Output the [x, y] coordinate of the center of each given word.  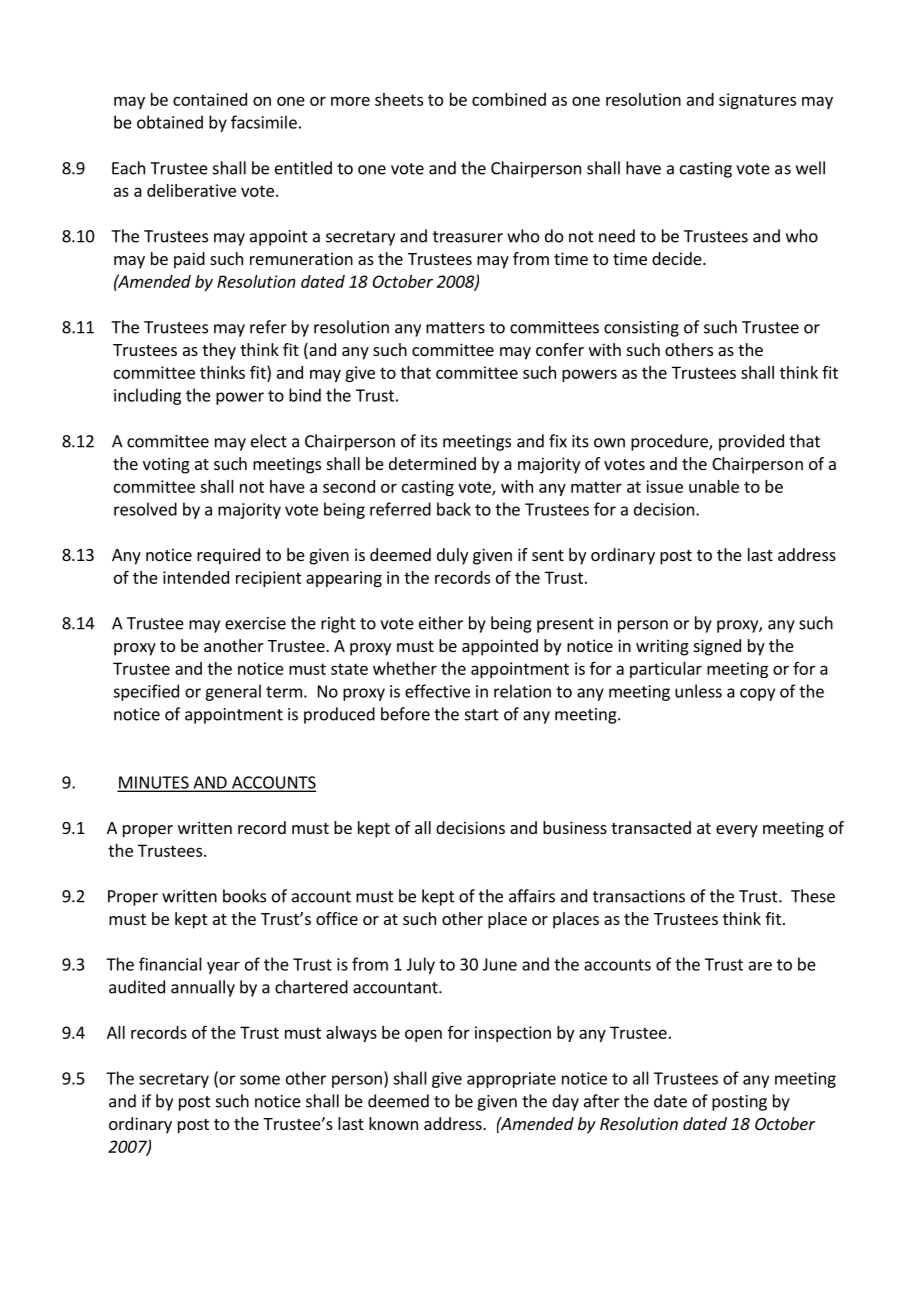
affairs [532, 896]
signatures [757, 101]
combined [509, 99]
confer [560, 349]
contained [210, 99]
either [441, 623]
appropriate [511, 1080]
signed [717, 647]
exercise [255, 623]
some [260, 1080]
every [737, 831]
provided [751, 442]
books [244, 896]
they [219, 351]
